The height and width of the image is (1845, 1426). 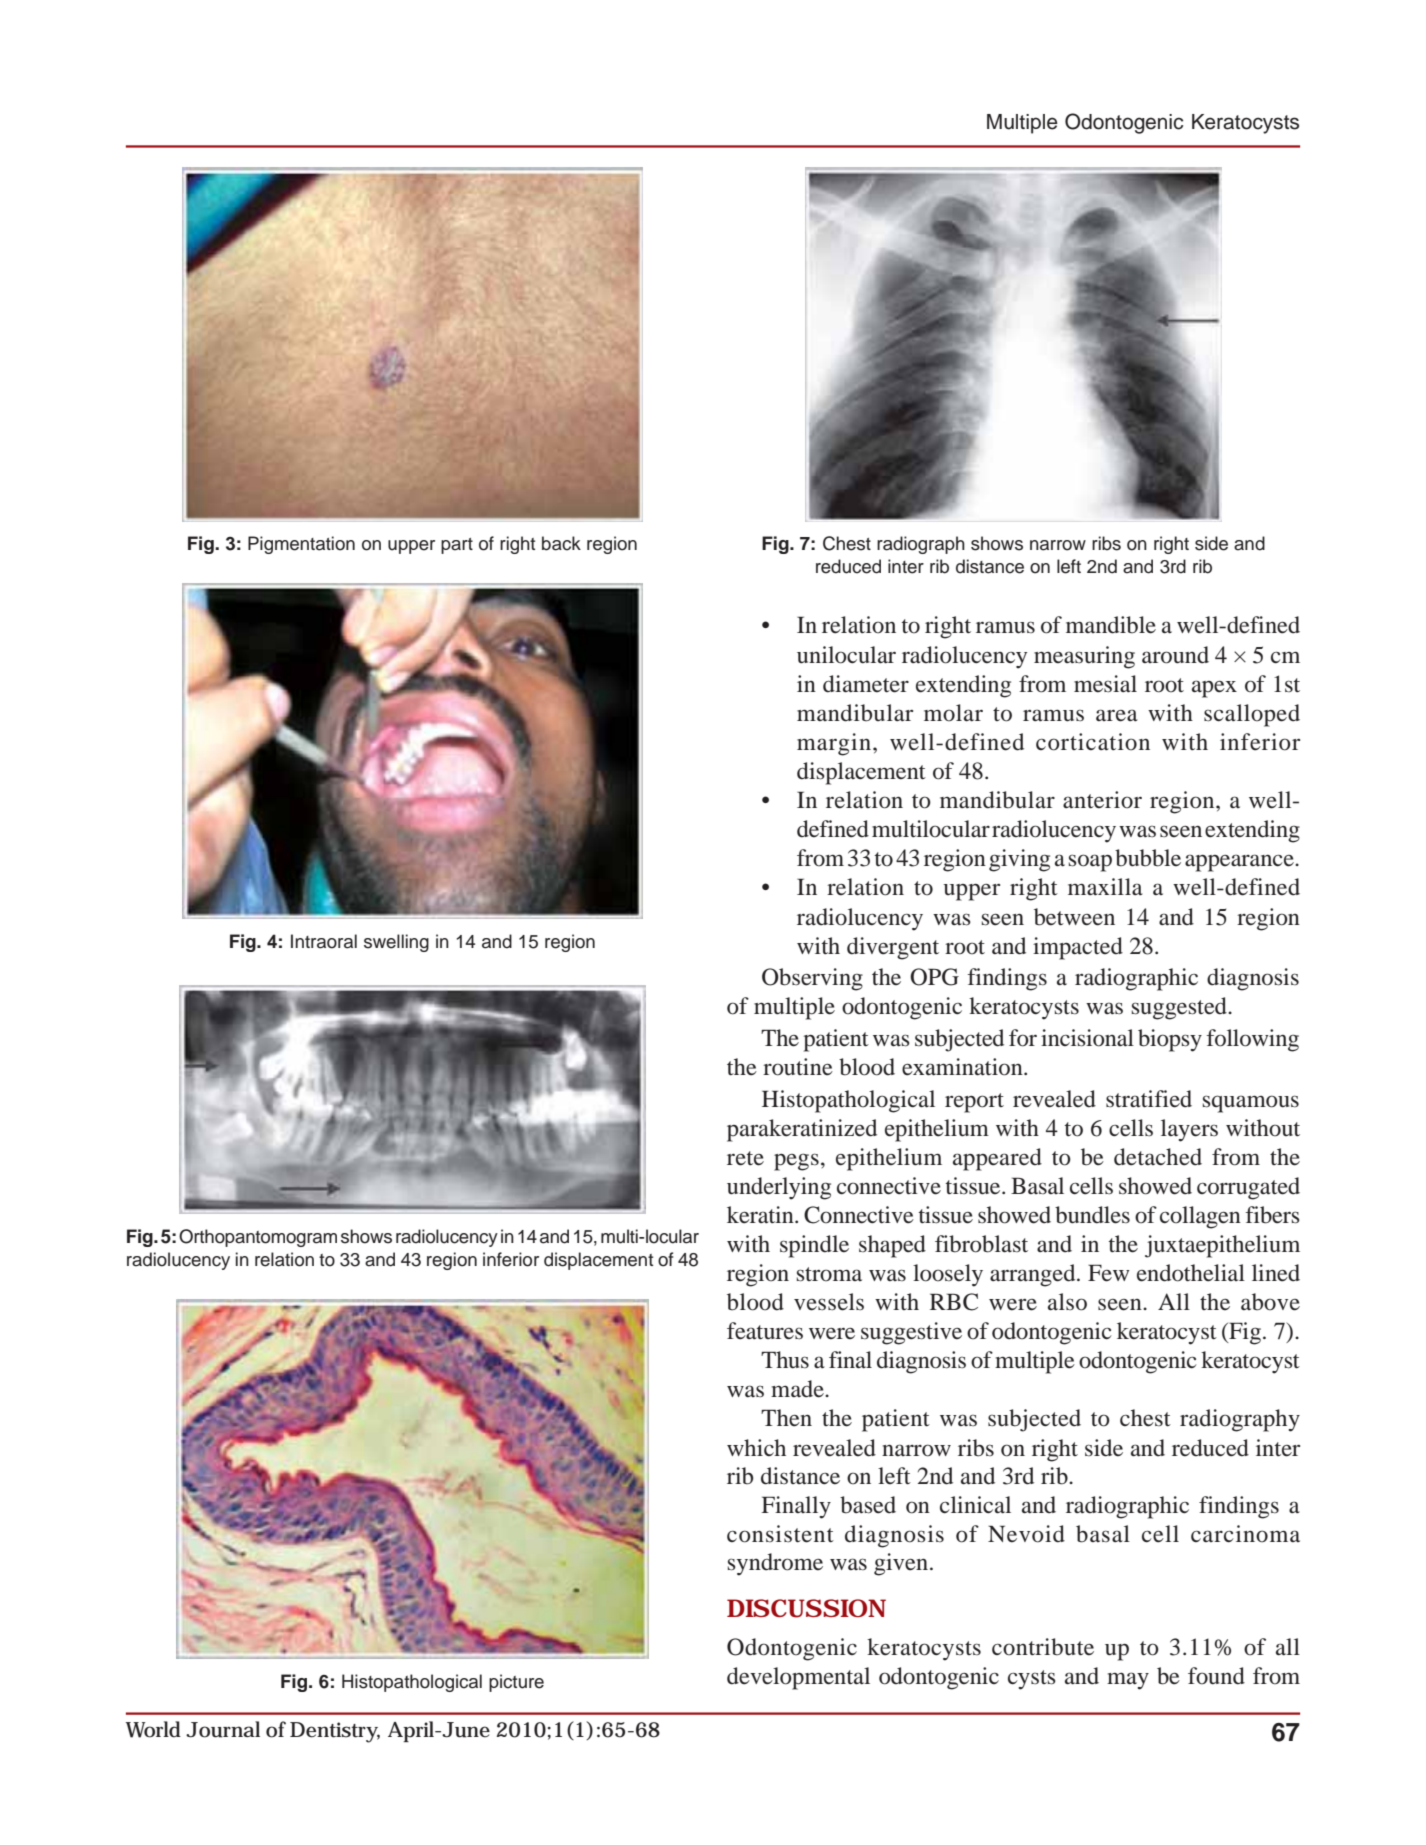 I want to click on rete, so click(x=745, y=1158).
